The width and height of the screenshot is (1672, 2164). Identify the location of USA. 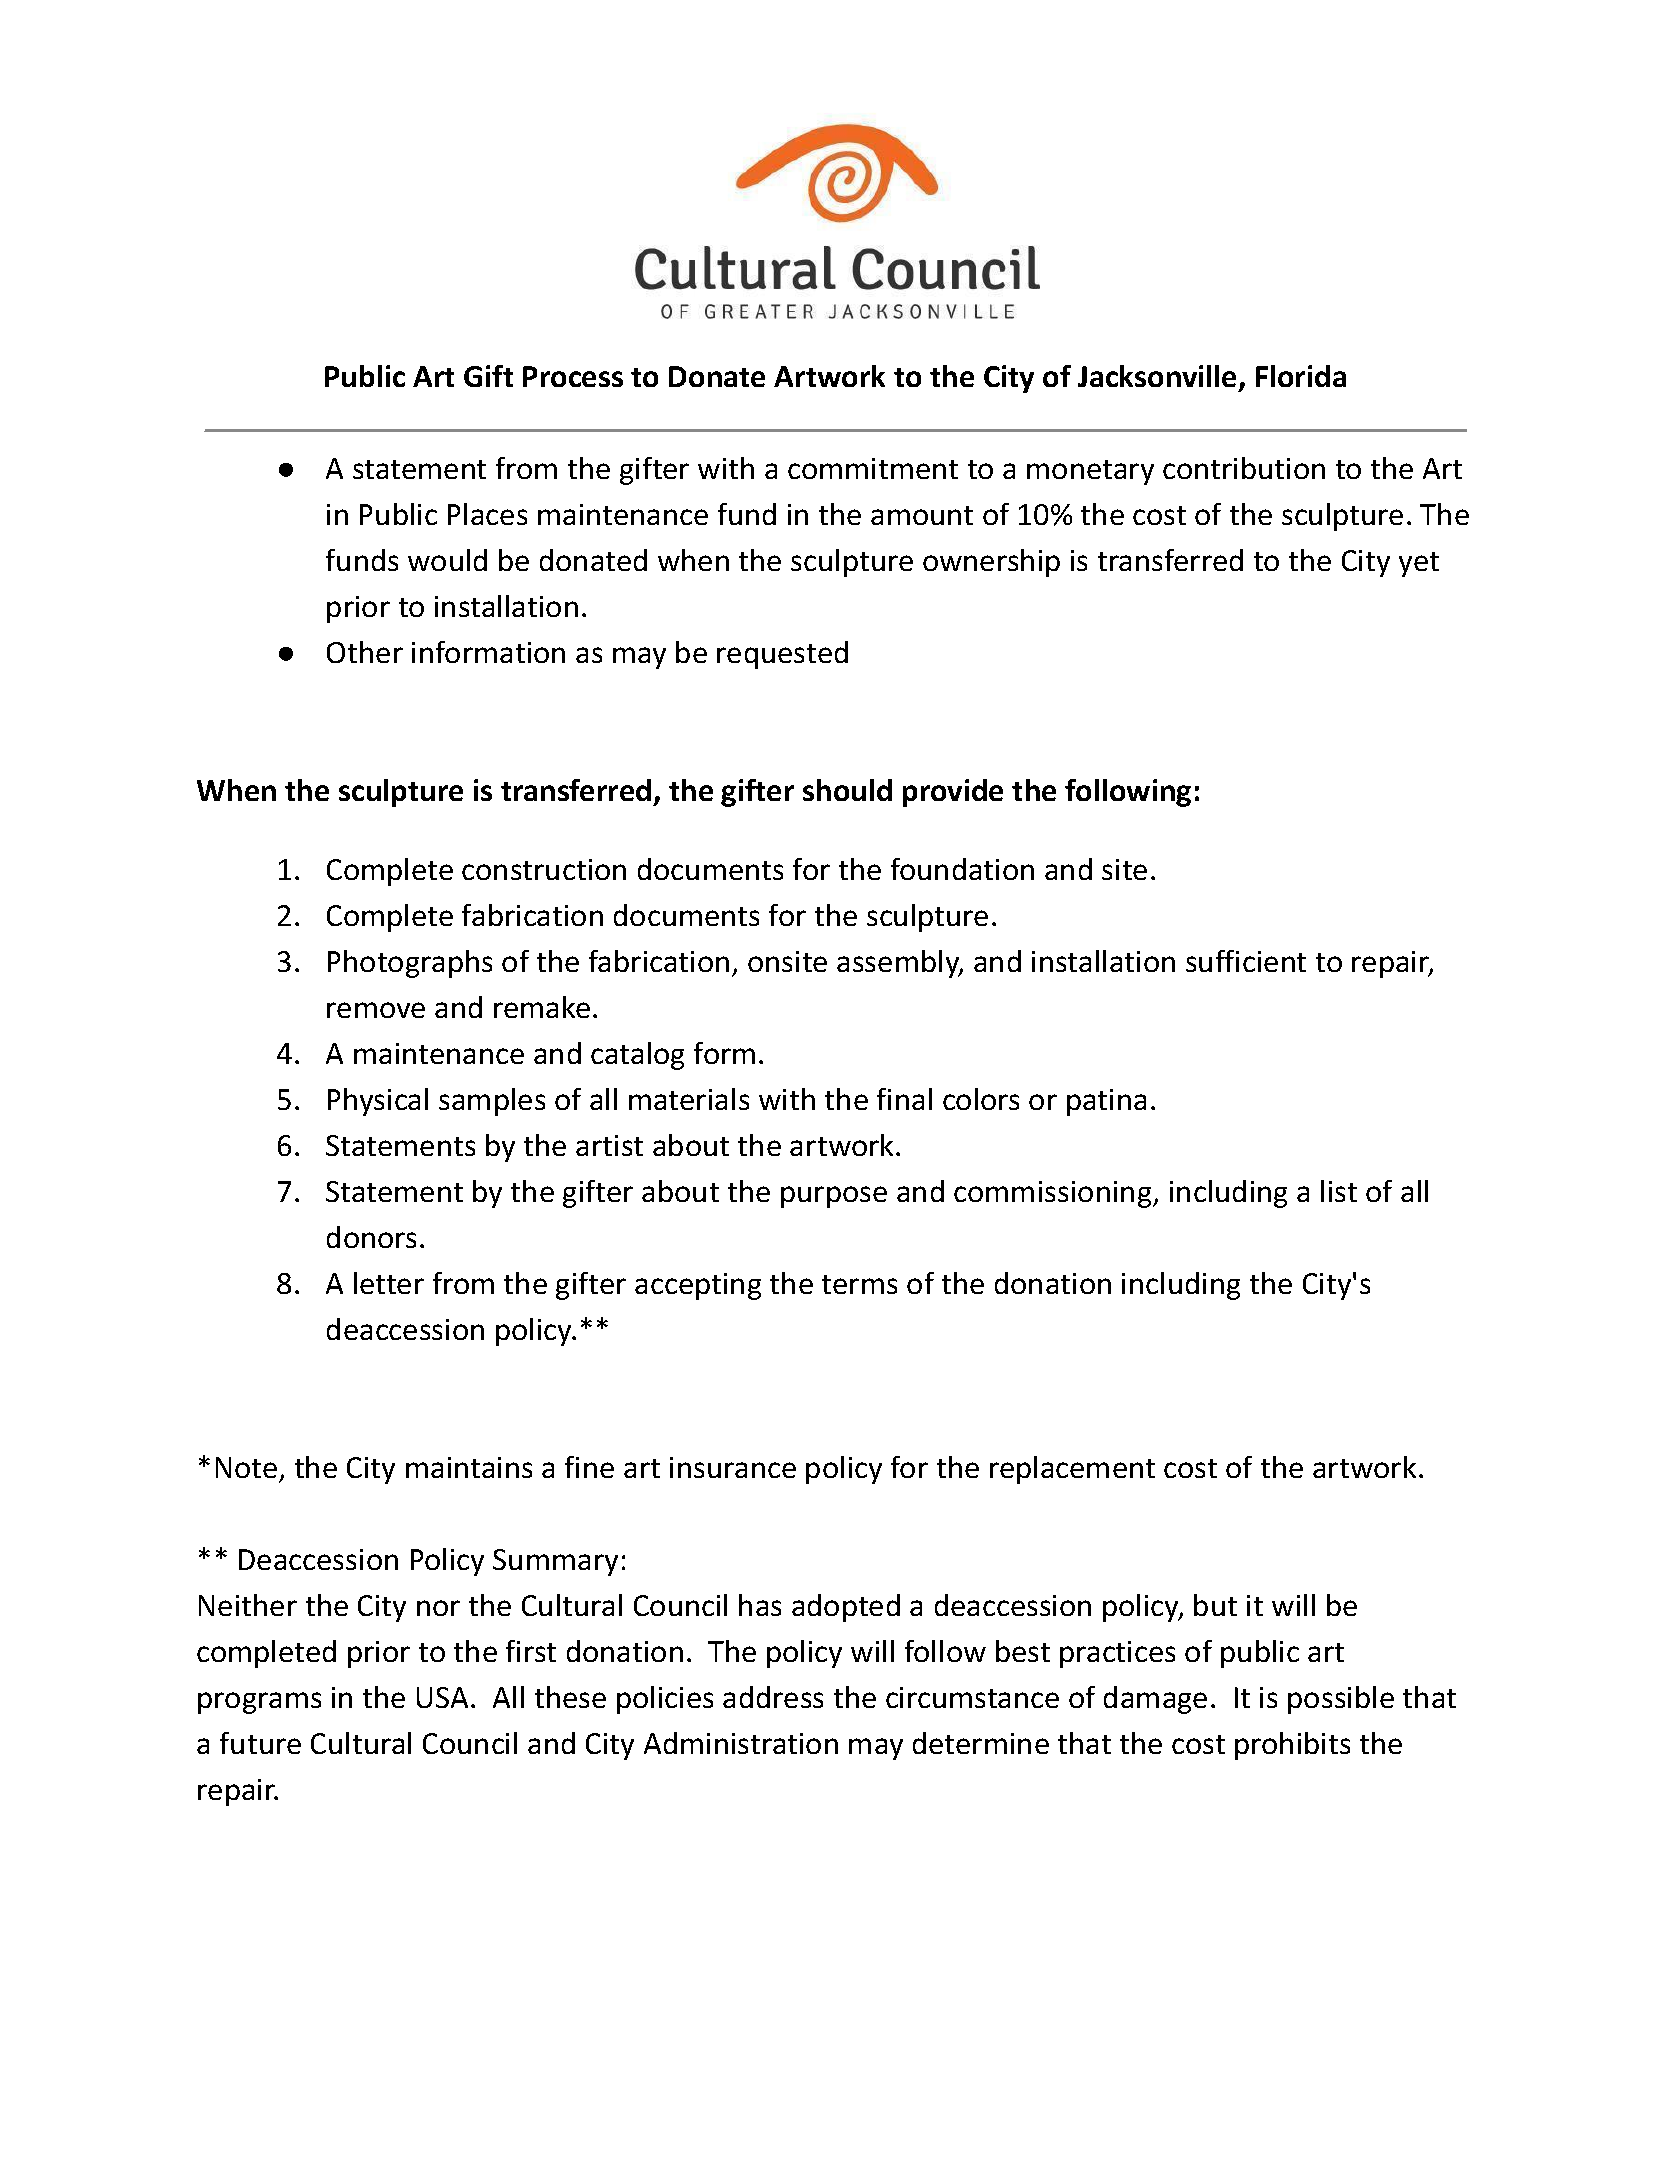
(442, 1697).
